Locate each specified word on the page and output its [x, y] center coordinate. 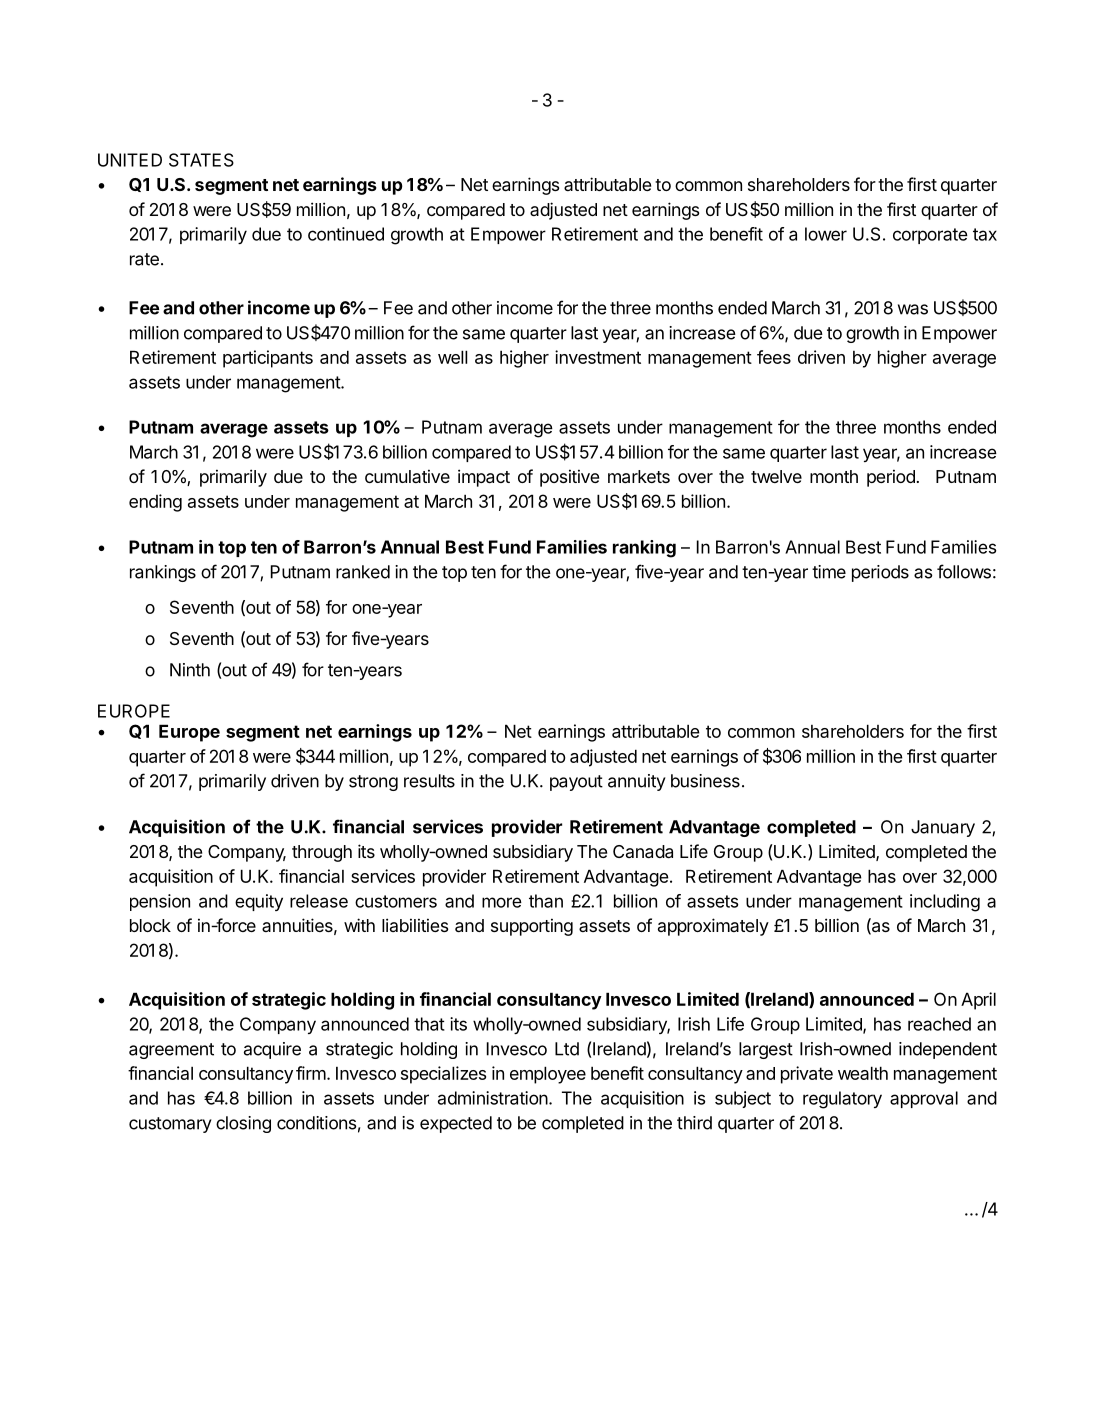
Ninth [190, 670]
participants [268, 359]
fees [774, 357]
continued [346, 234]
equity [259, 902]
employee [548, 1075]
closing [243, 1124]
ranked [363, 572]
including [945, 903]
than [546, 901]
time [829, 572]
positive [569, 478]
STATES [201, 160]
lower [826, 234]
